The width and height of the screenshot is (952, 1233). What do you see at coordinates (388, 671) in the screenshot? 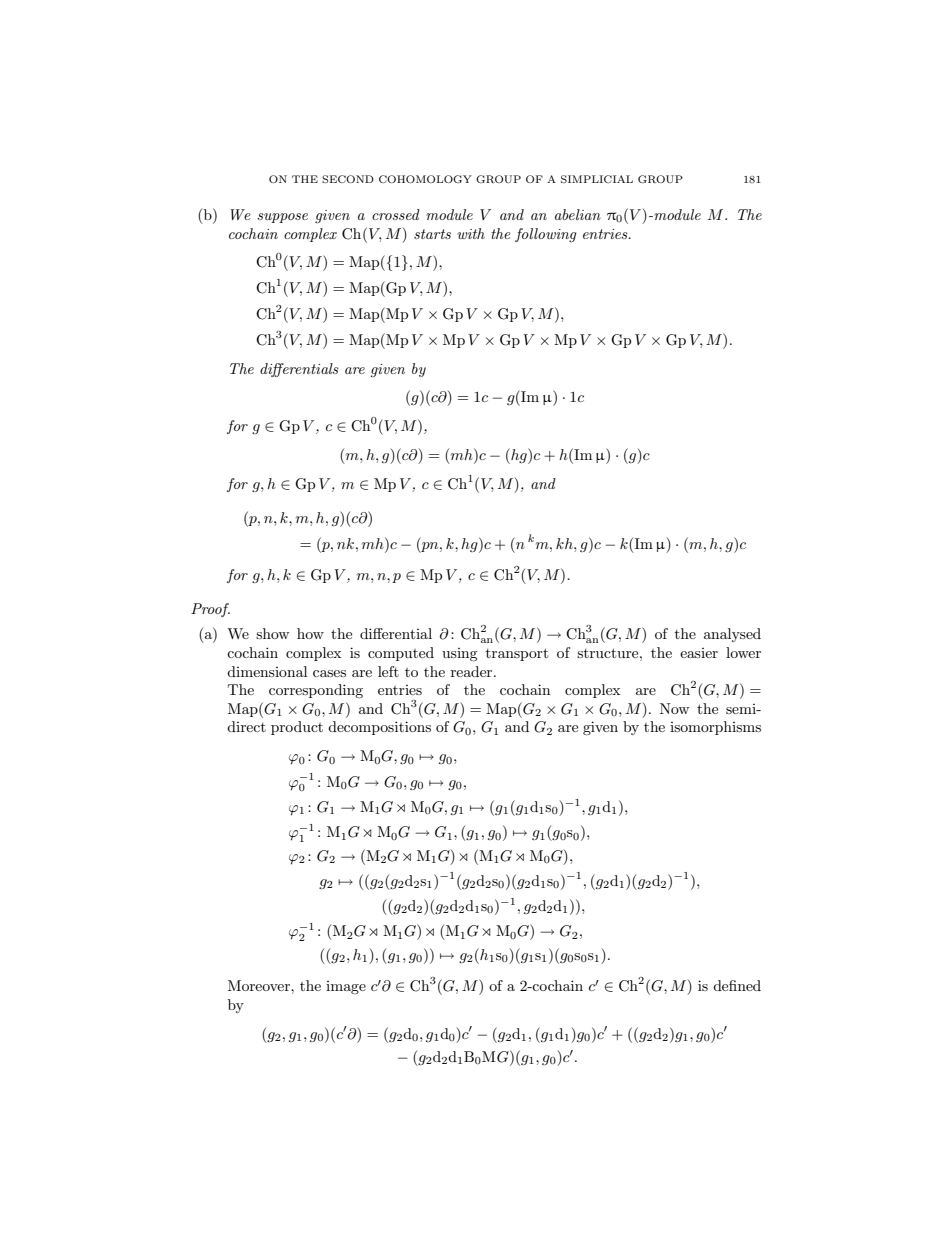
I see `left` at bounding box center [388, 671].
